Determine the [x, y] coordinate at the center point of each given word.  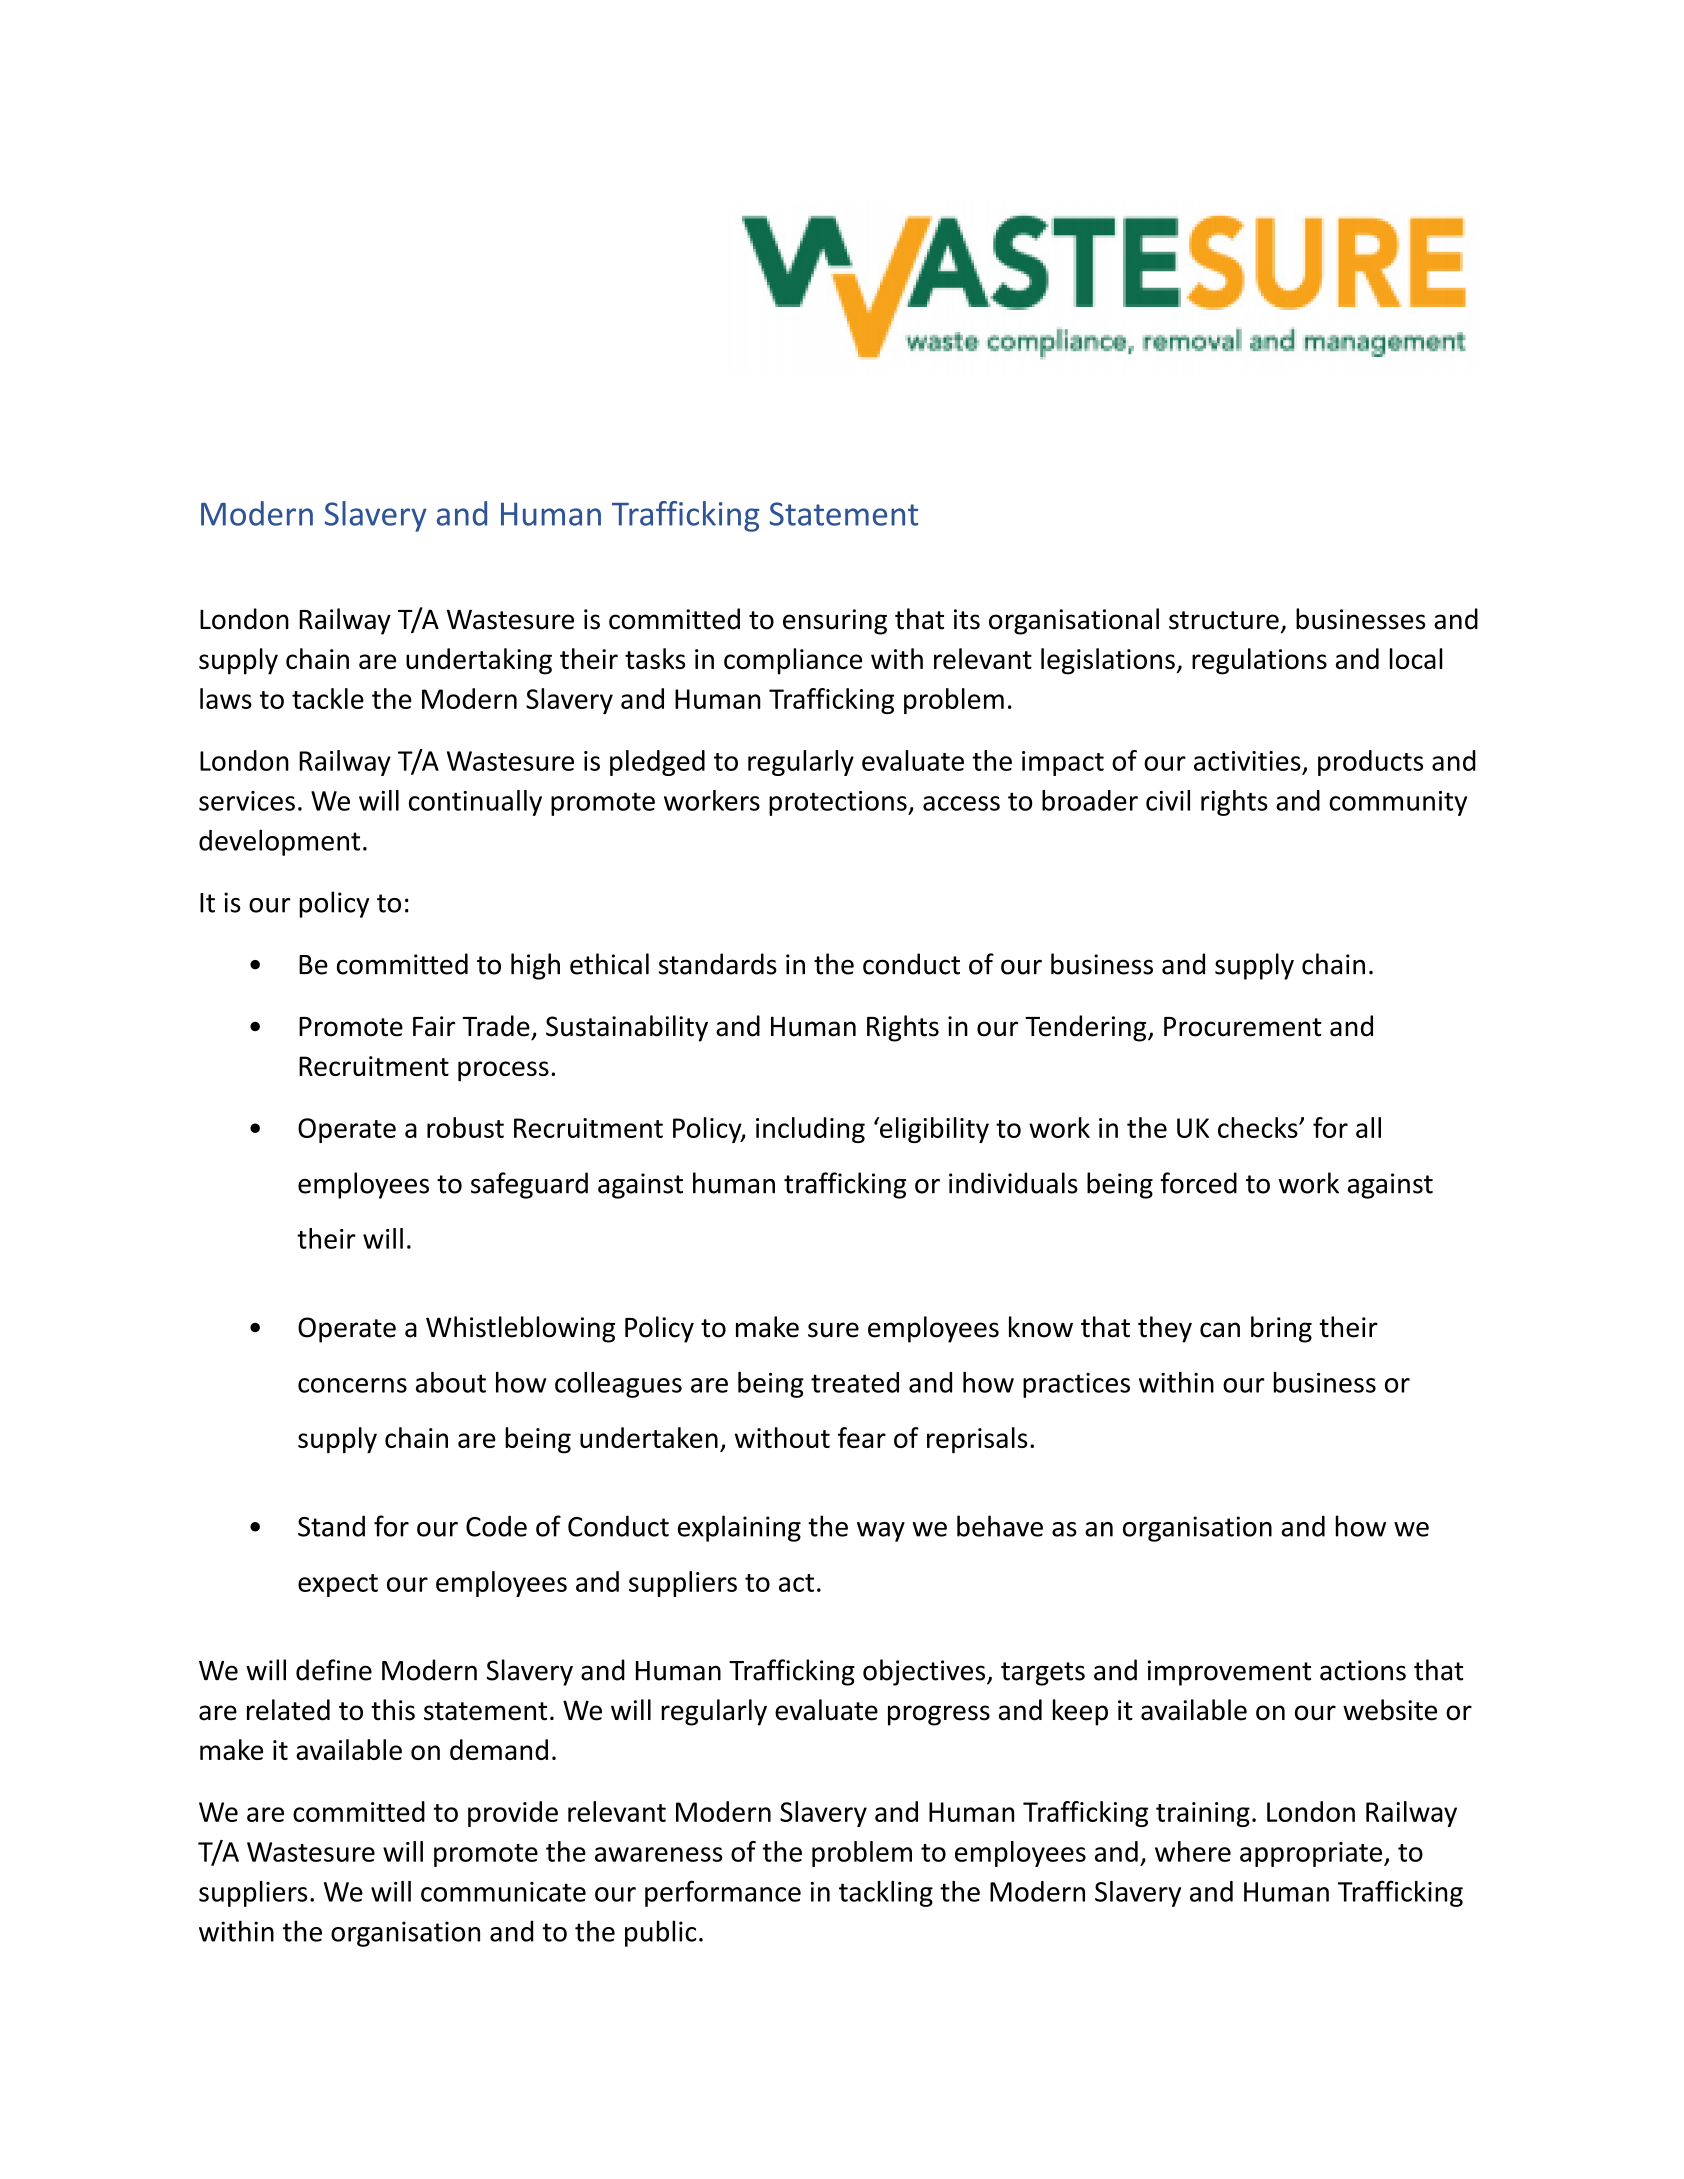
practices [1076, 1385]
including [810, 1130]
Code [496, 1526]
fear [862, 1437]
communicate [503, 1892]
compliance [793, 661]
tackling [886, 1894]
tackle [328, 698]
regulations [1259, 661]
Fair [434, 1026]
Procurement [1243, 1027]
